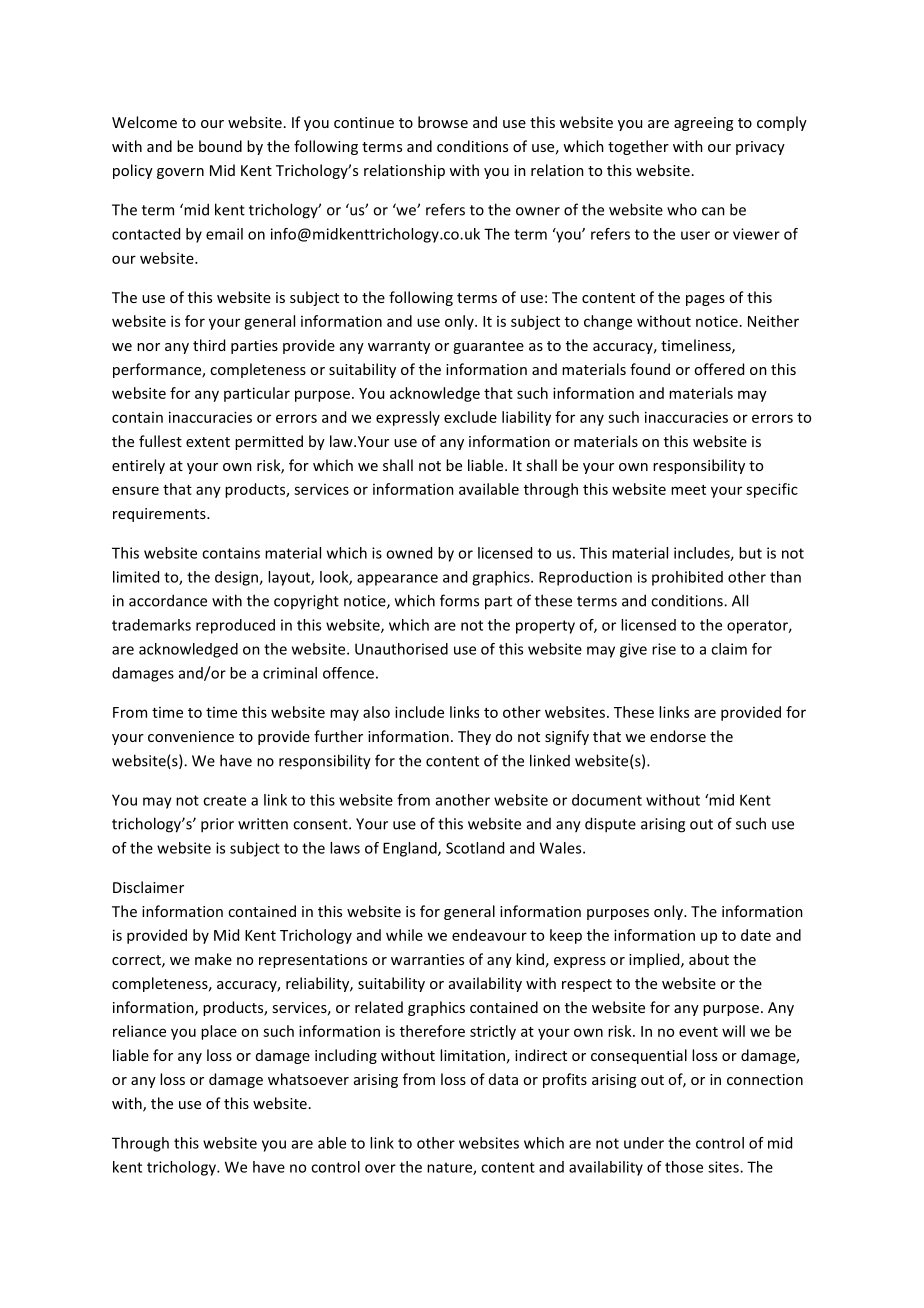  Describe the element at coordinates (220, 146) in the image. I see `bound` at that location.
